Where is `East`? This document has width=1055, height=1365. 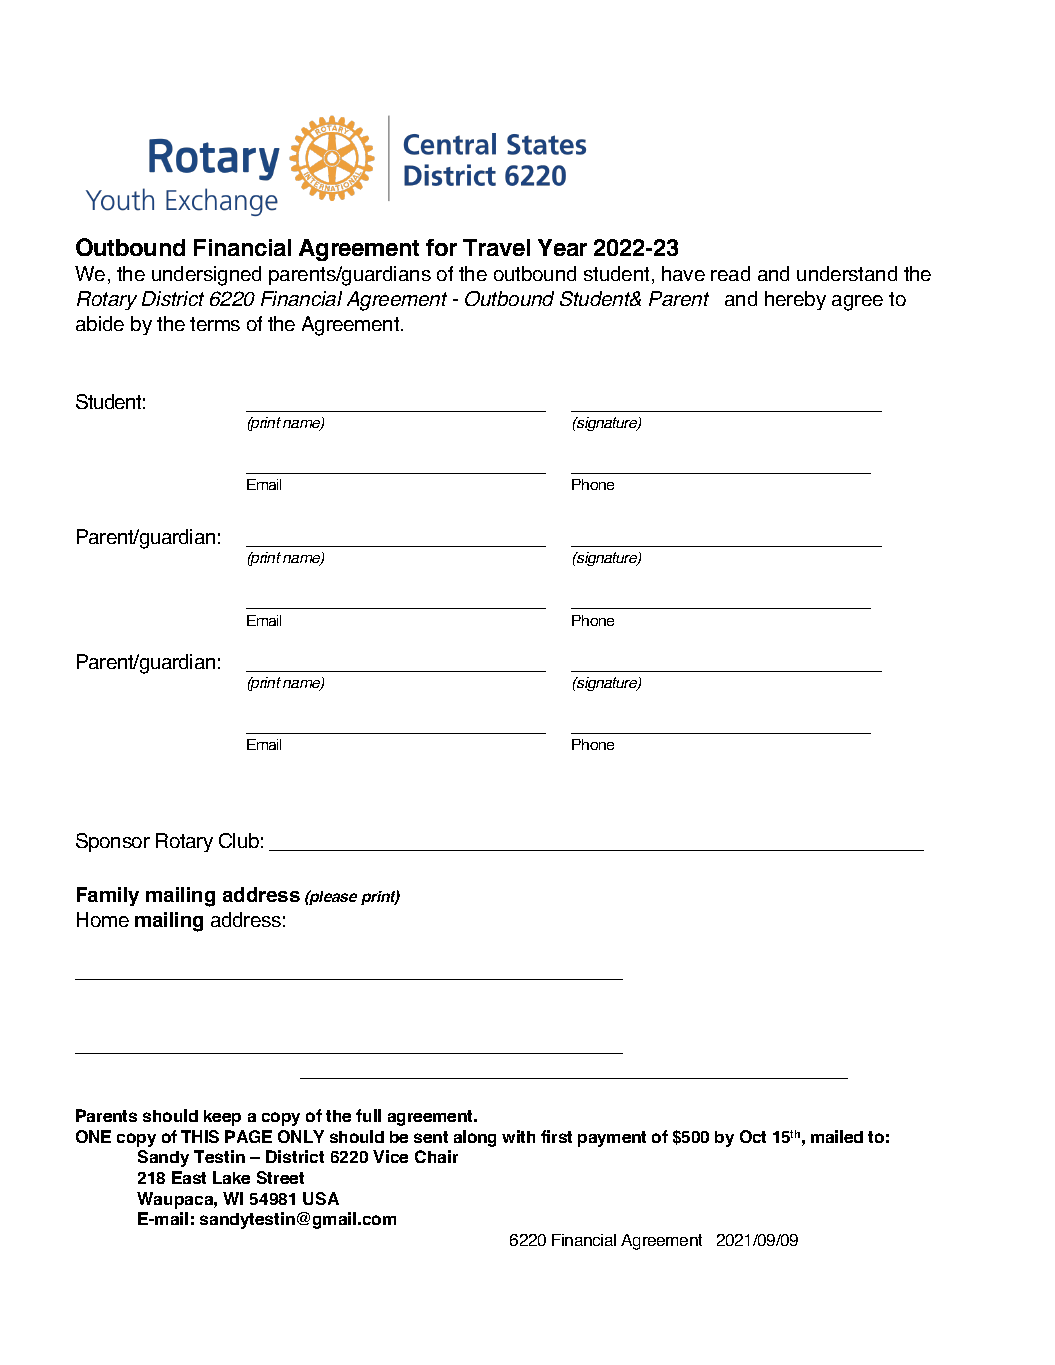
East is located at coordinates (189, 1177).
